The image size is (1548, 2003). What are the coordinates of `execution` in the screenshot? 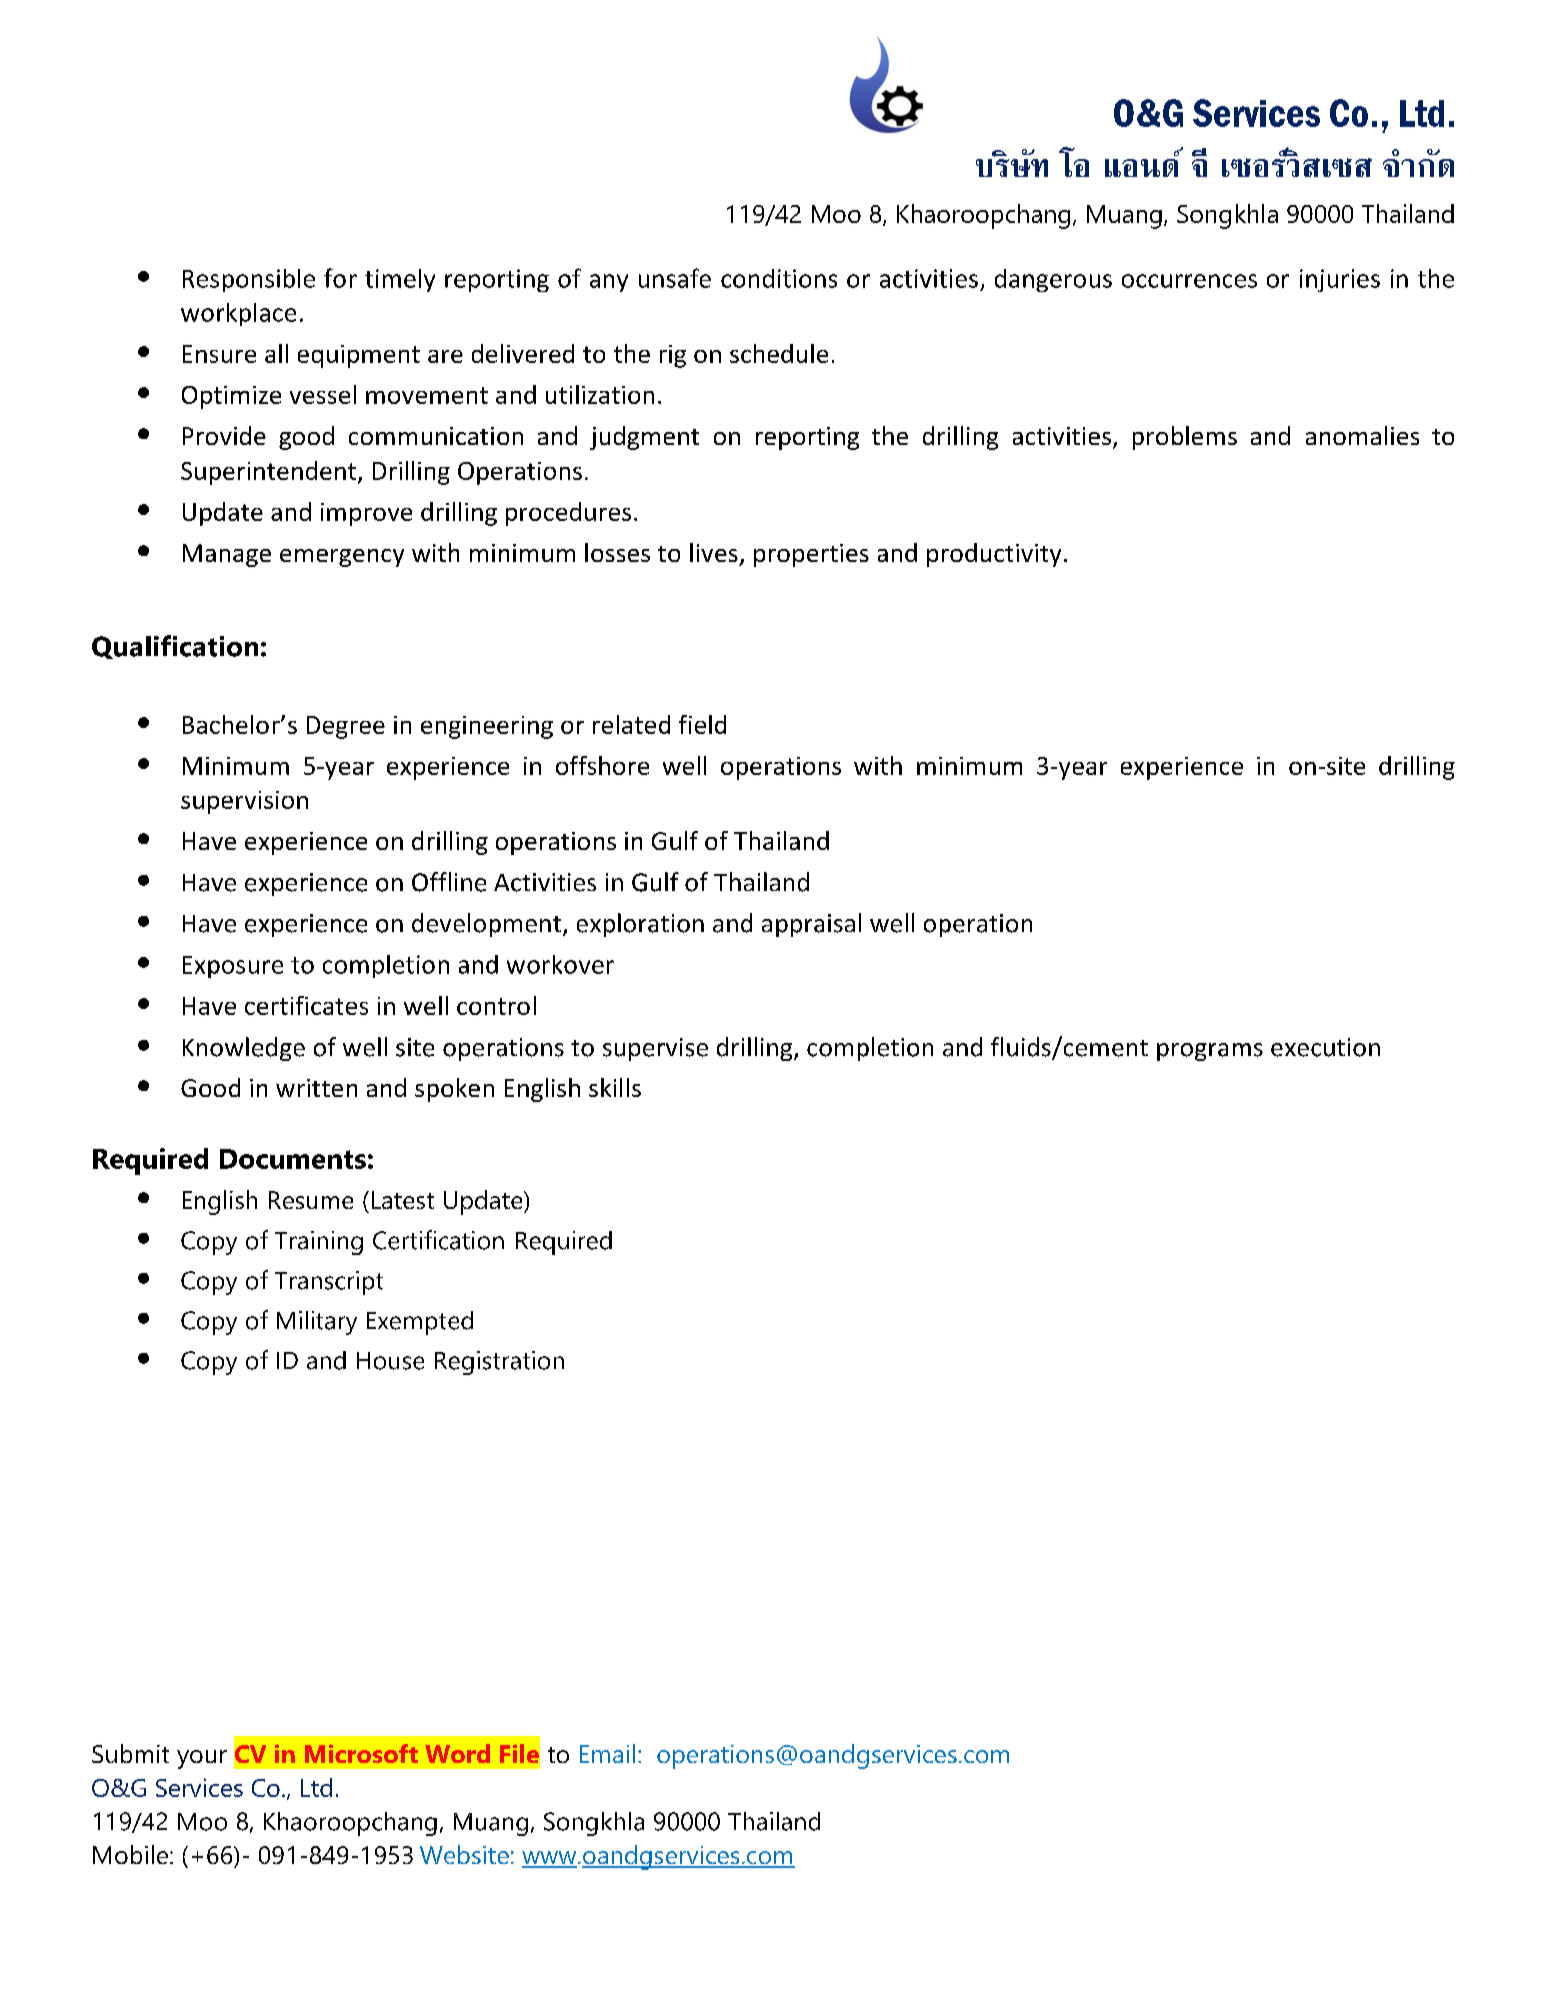 It's located at (1325, 1047).
